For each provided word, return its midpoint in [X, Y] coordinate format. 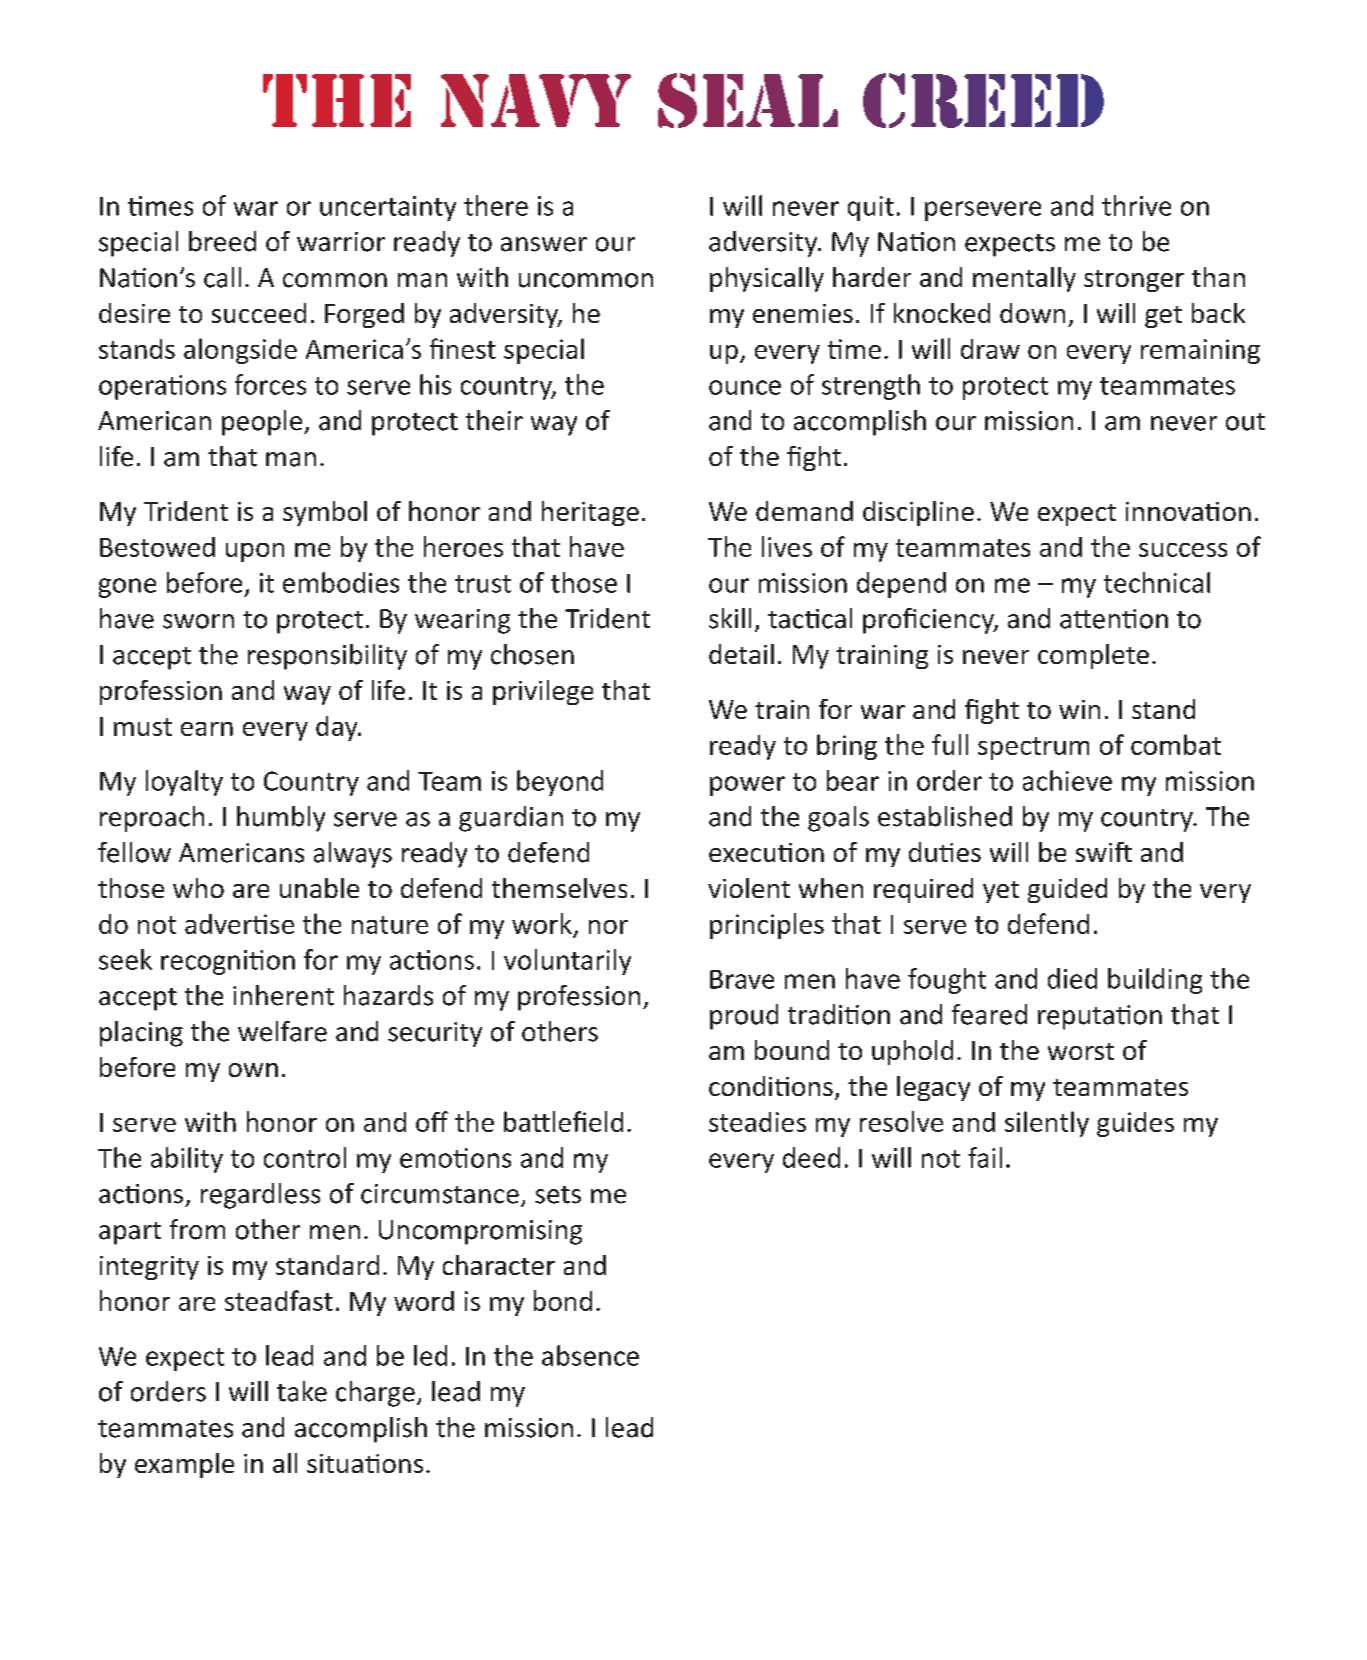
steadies [757, 1122]
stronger [1134, 281]
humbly [281, 819]
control [305, 1157]
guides [1135, 1124]
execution [766, 852]
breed [222, 241]
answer [544, 244]
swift [1104, 852]
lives [787, 546]
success [1183, 550]
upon [255, 552]
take [302, 1391]
